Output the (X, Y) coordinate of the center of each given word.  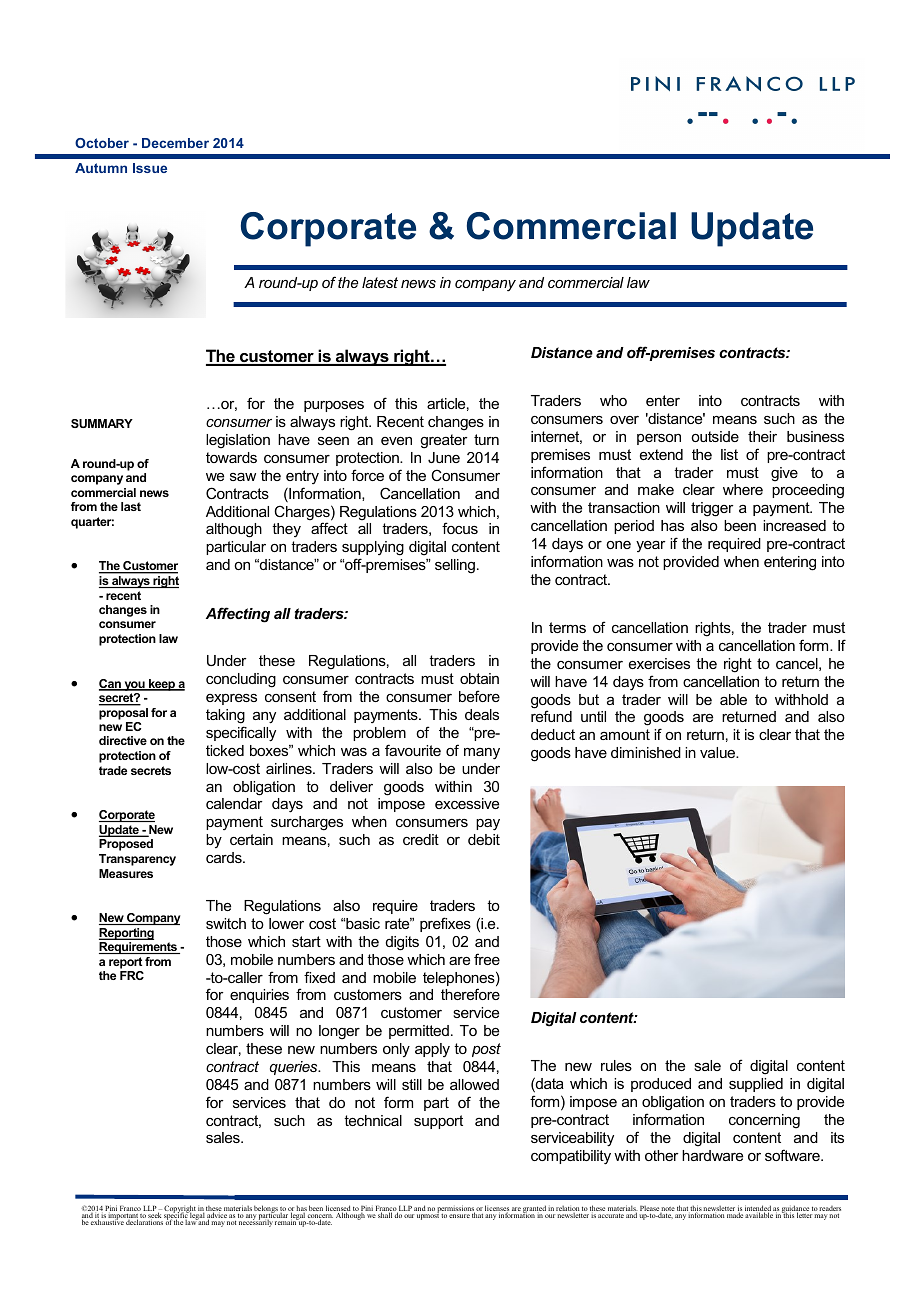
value (719, 752)
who (613, 400)
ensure (459, 1216)
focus (460, 528)
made (735, 1215)
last (131, 506)
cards (225, 857)
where (743, 489)
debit (484, 839)
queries (295, 1068)
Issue (150, 168)
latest (380, 282)
